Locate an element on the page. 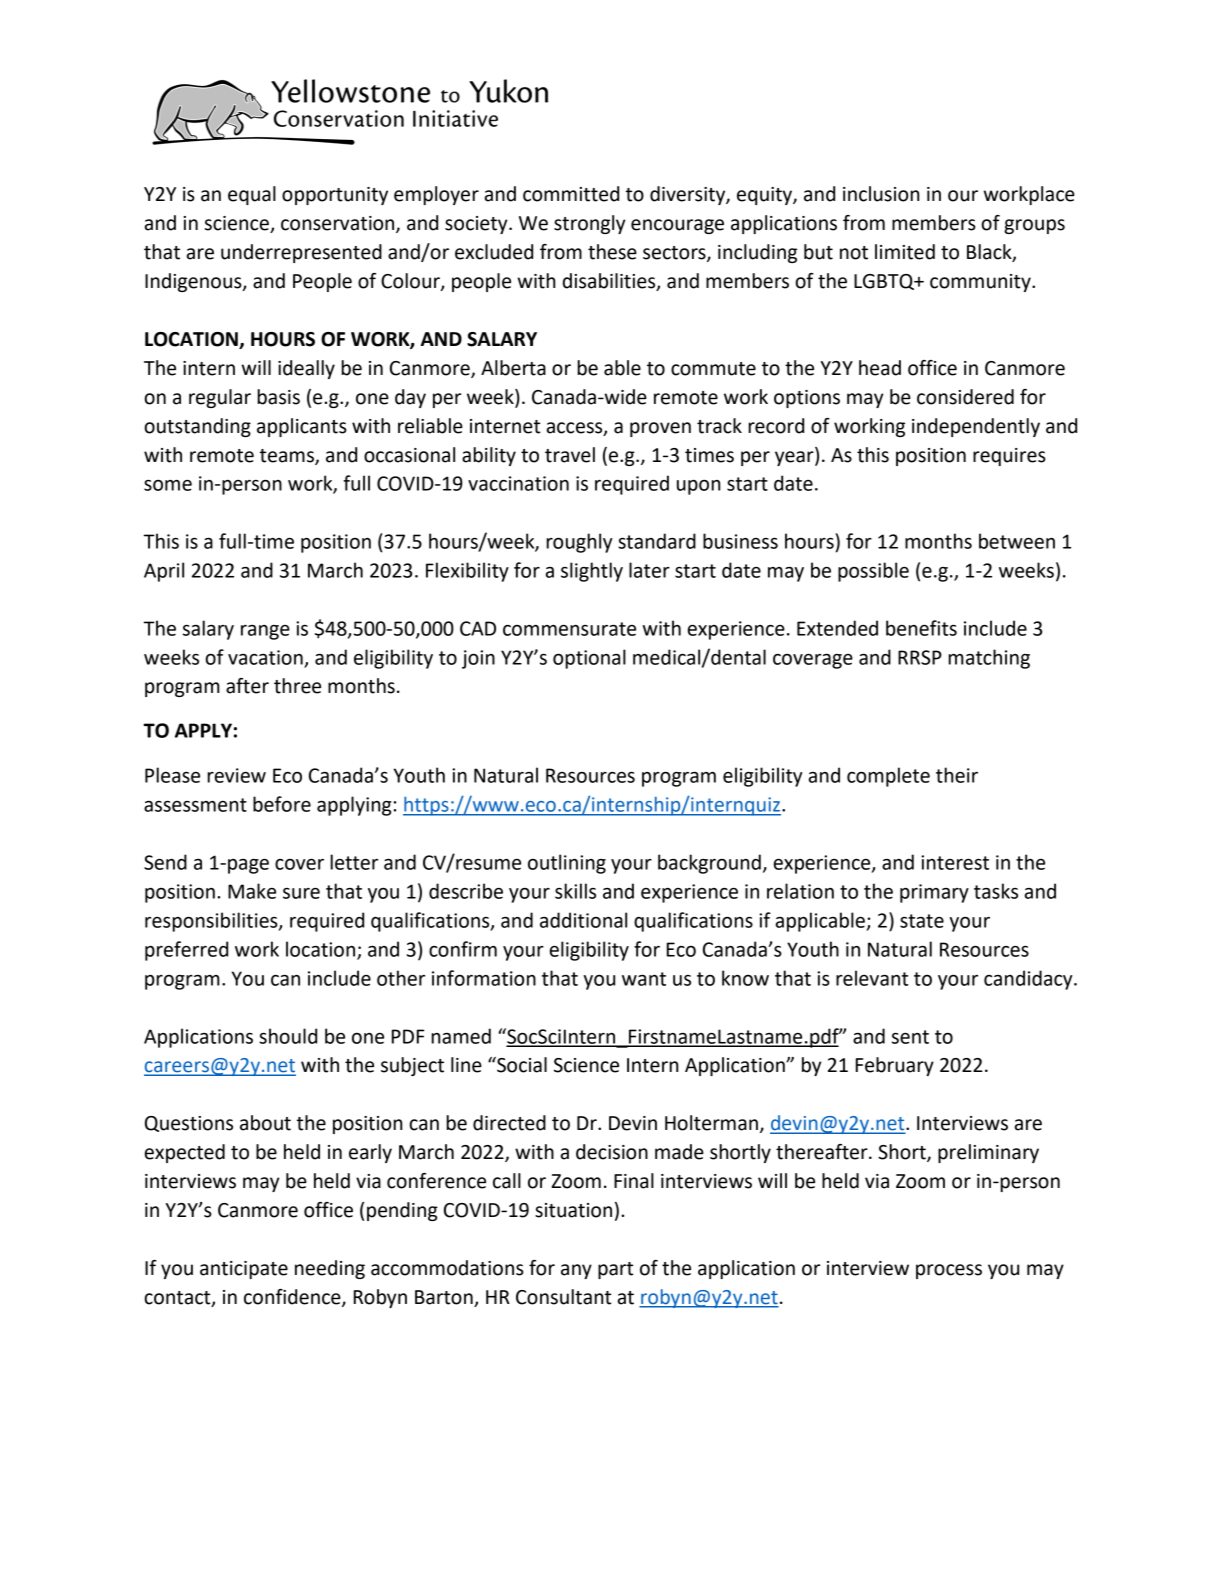 The image size is (1223, 1583). range is located at coordinates (265, 632).
